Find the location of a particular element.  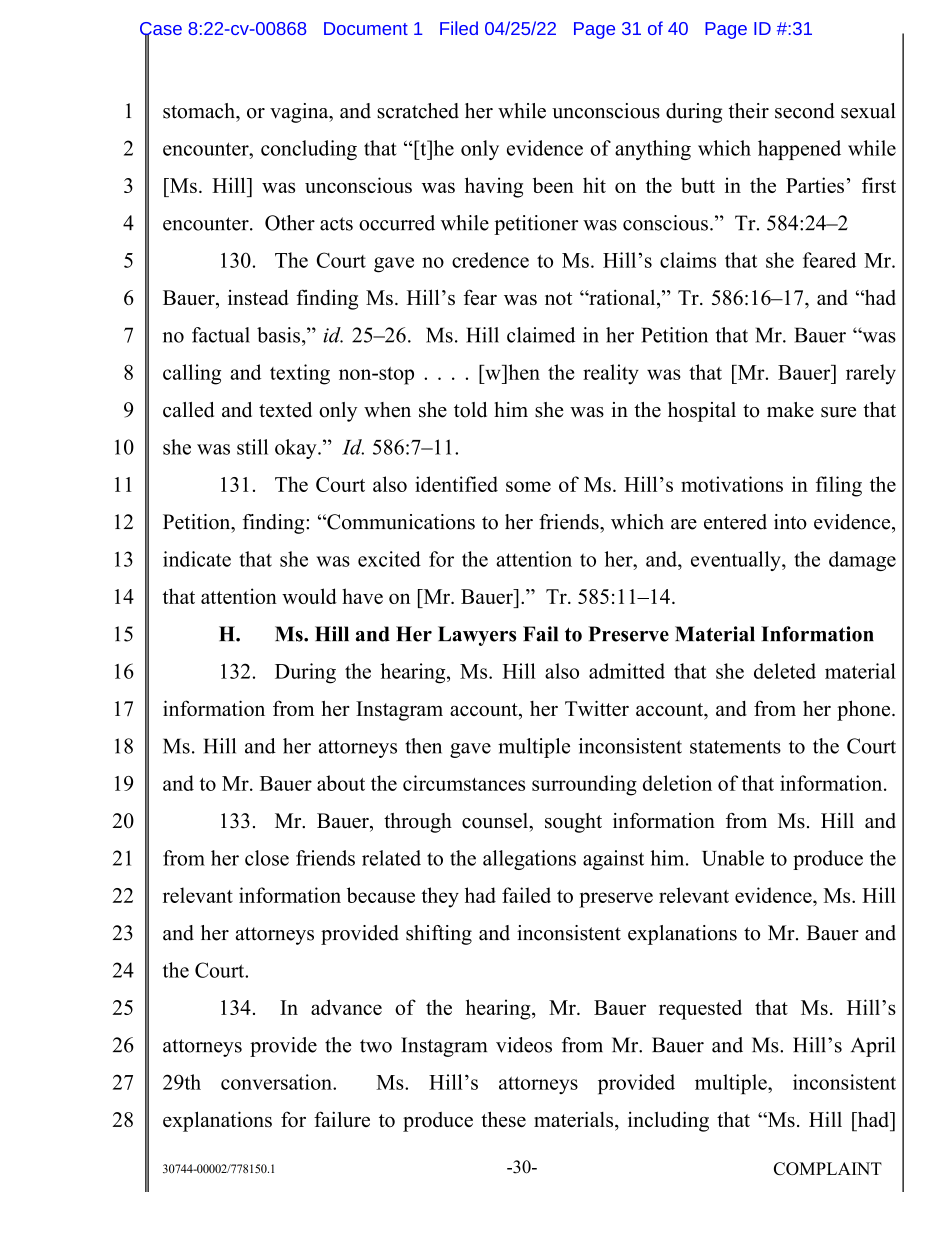

conversation is located at coordinates (277, 1082).
